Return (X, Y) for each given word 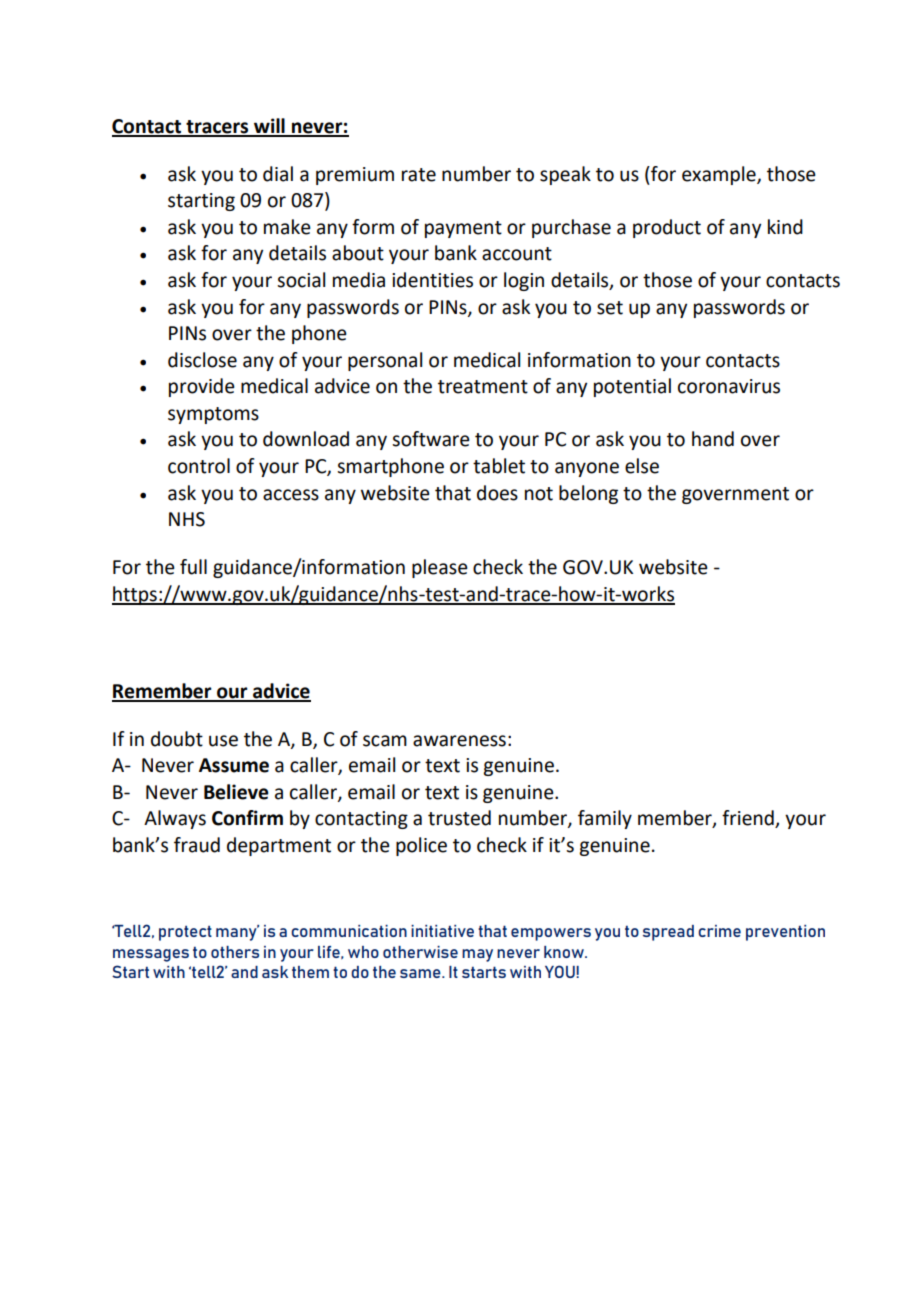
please (440, 568)
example (720, 175)
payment (463, 229)
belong (588, 494)
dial (278, 174)
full (193, 567)
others (235, 952)
